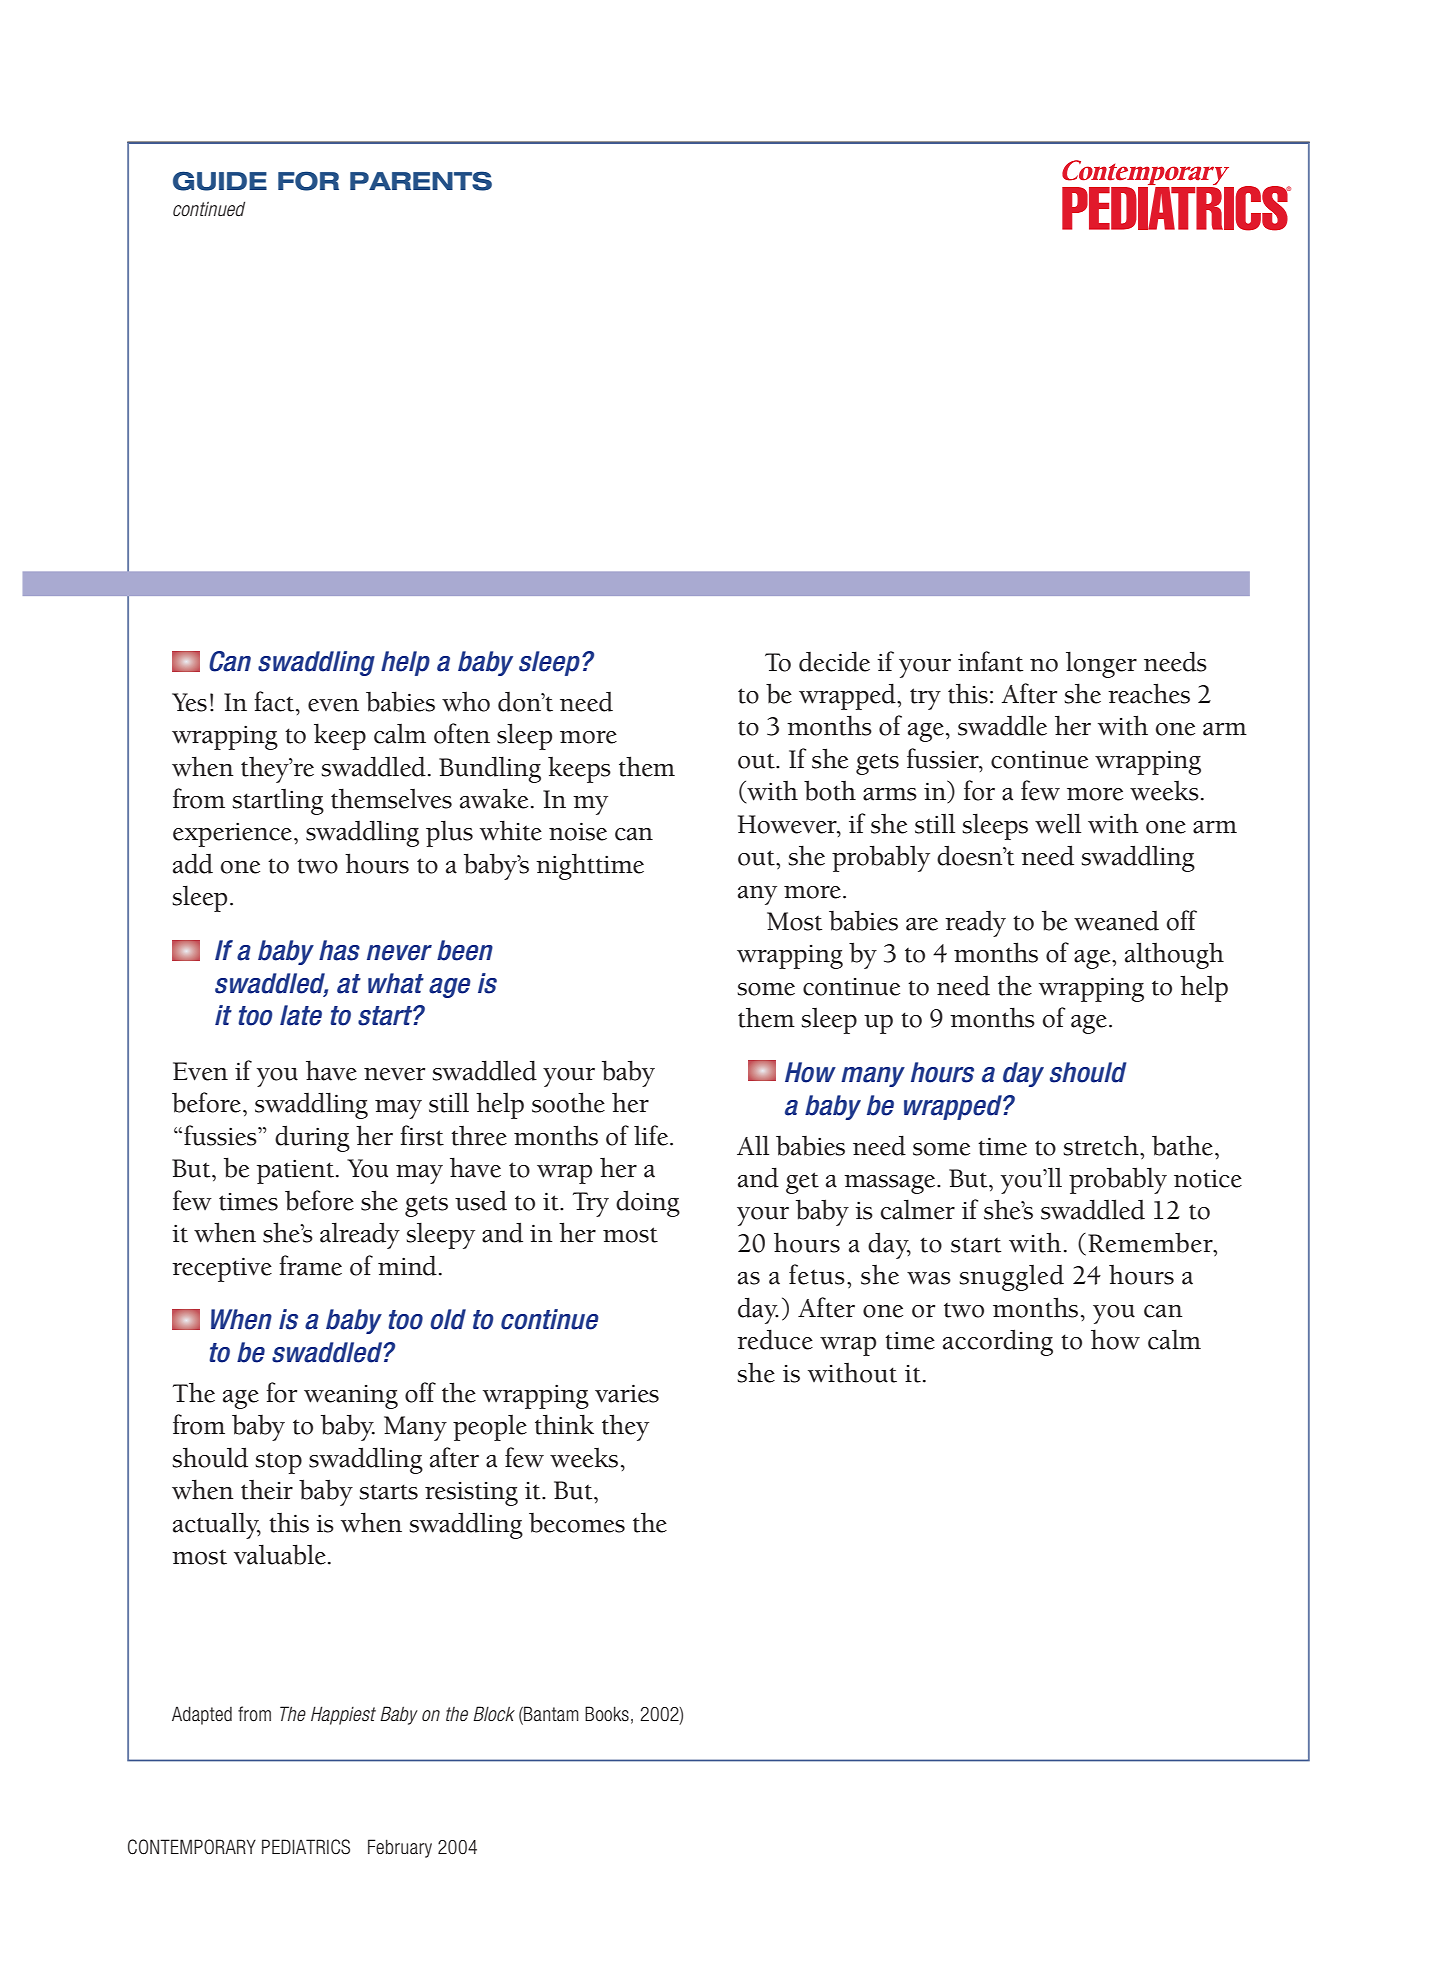 The height and width of the screenshot is (1976, 1437). What do you see at coordinates (220, 181) in the screenshot?
I see `GUIDE` at bounding box center [220, 181].
